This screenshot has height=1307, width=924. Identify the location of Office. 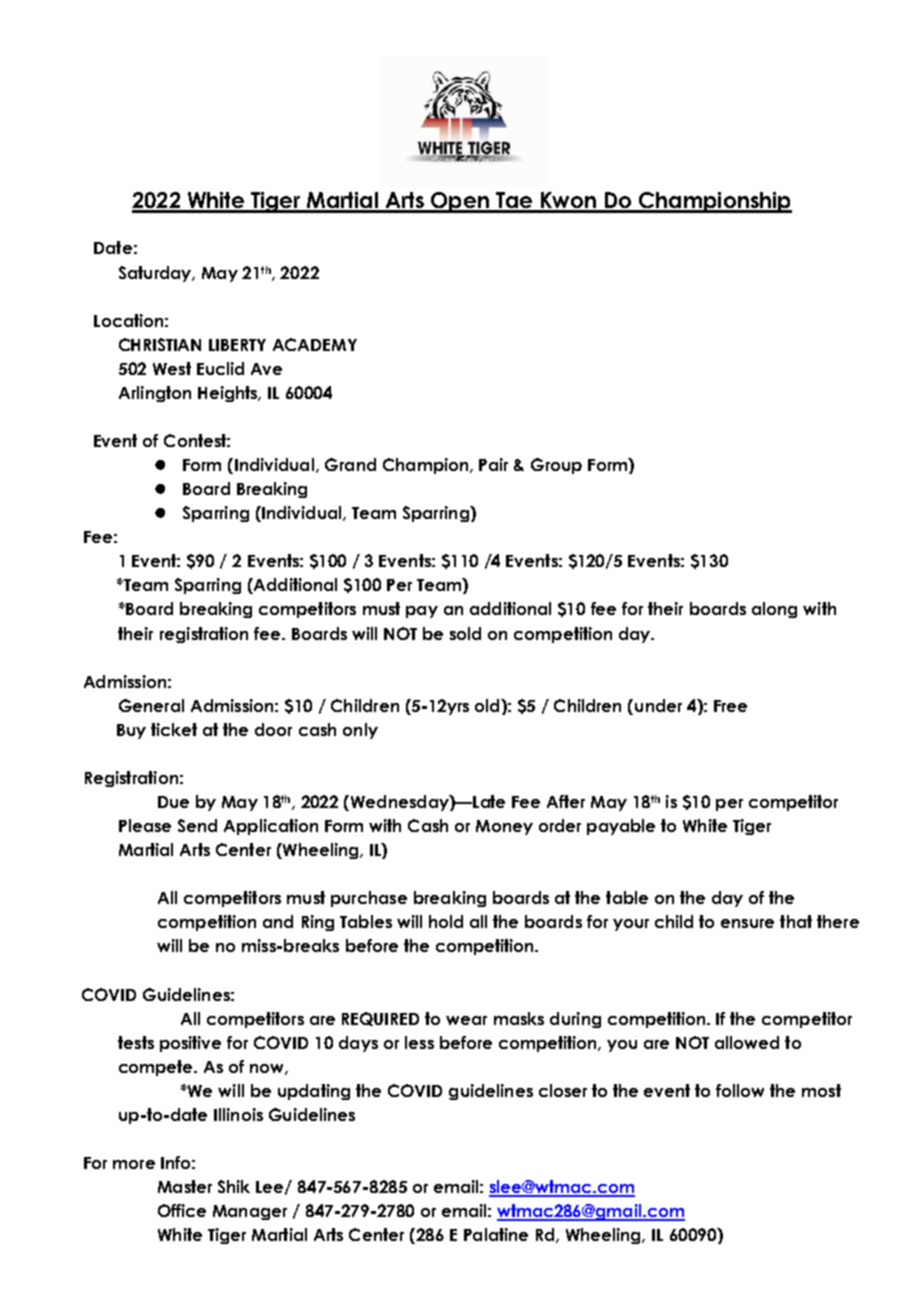
(182, 1210).
